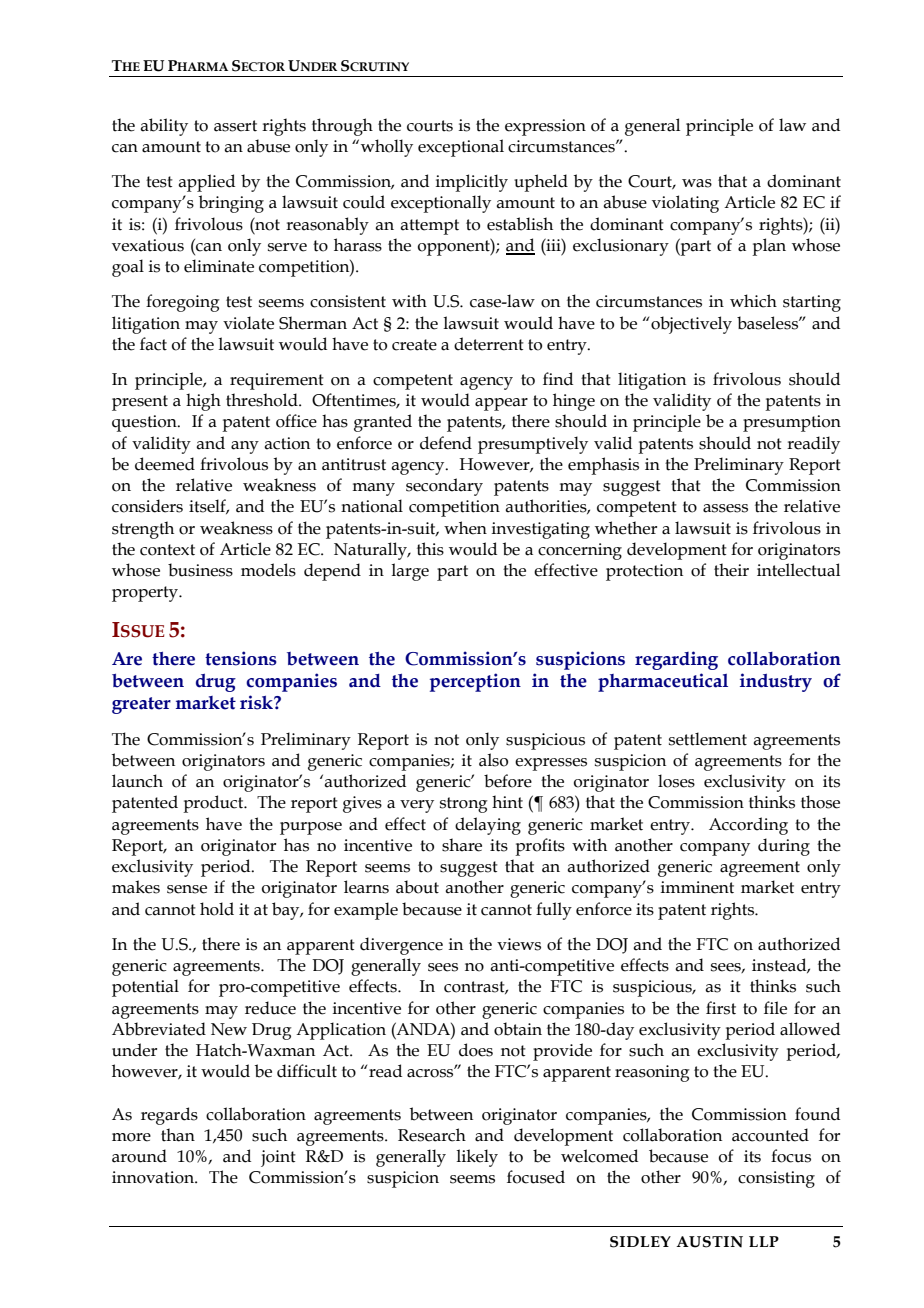 This screenshot has width=924, height=1308. Describe the element at coordinates (464, 805) in the screenshot. I see `strong` at that location.
